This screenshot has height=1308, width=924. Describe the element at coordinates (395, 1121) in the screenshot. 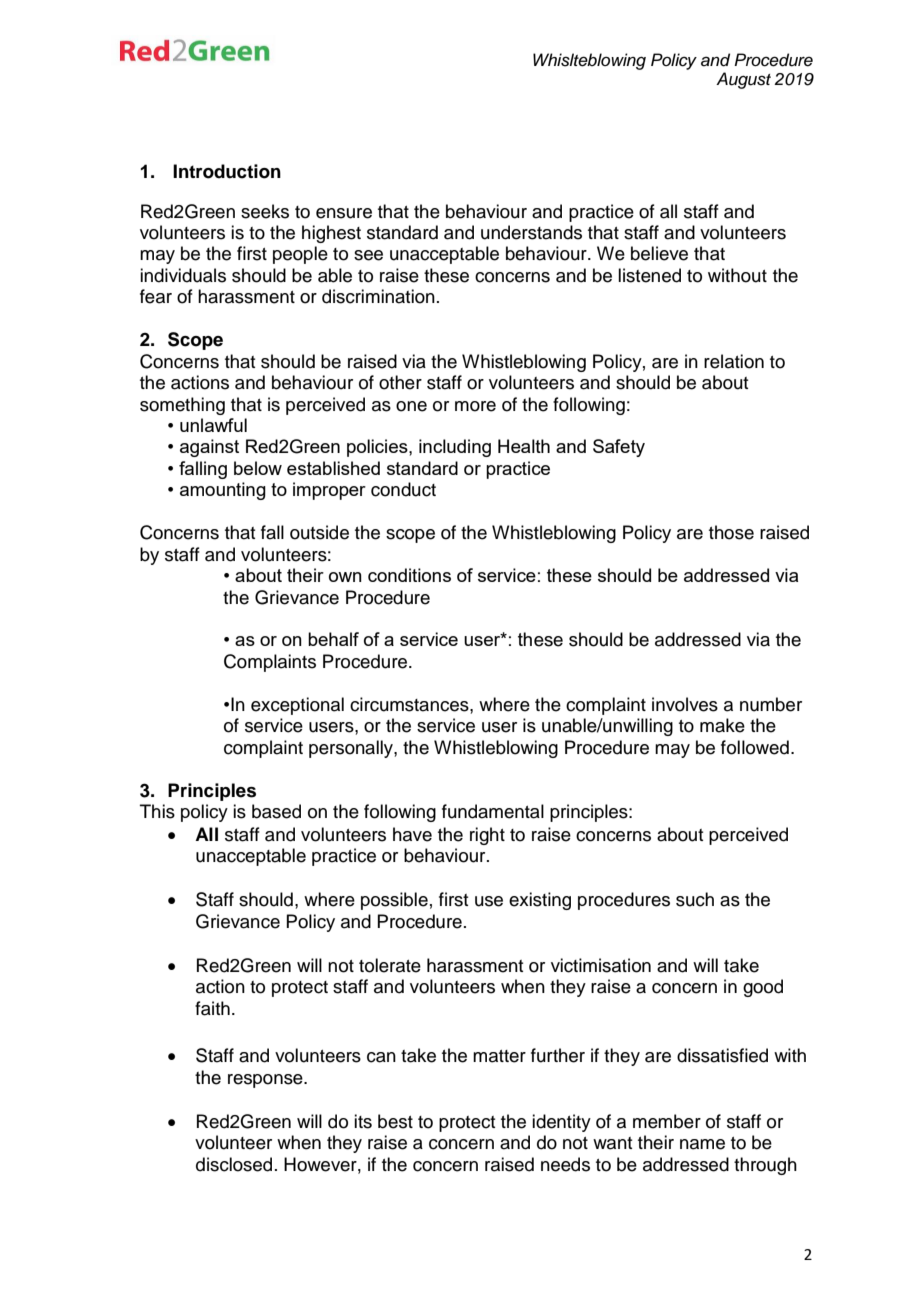

I see `best` at that location.
